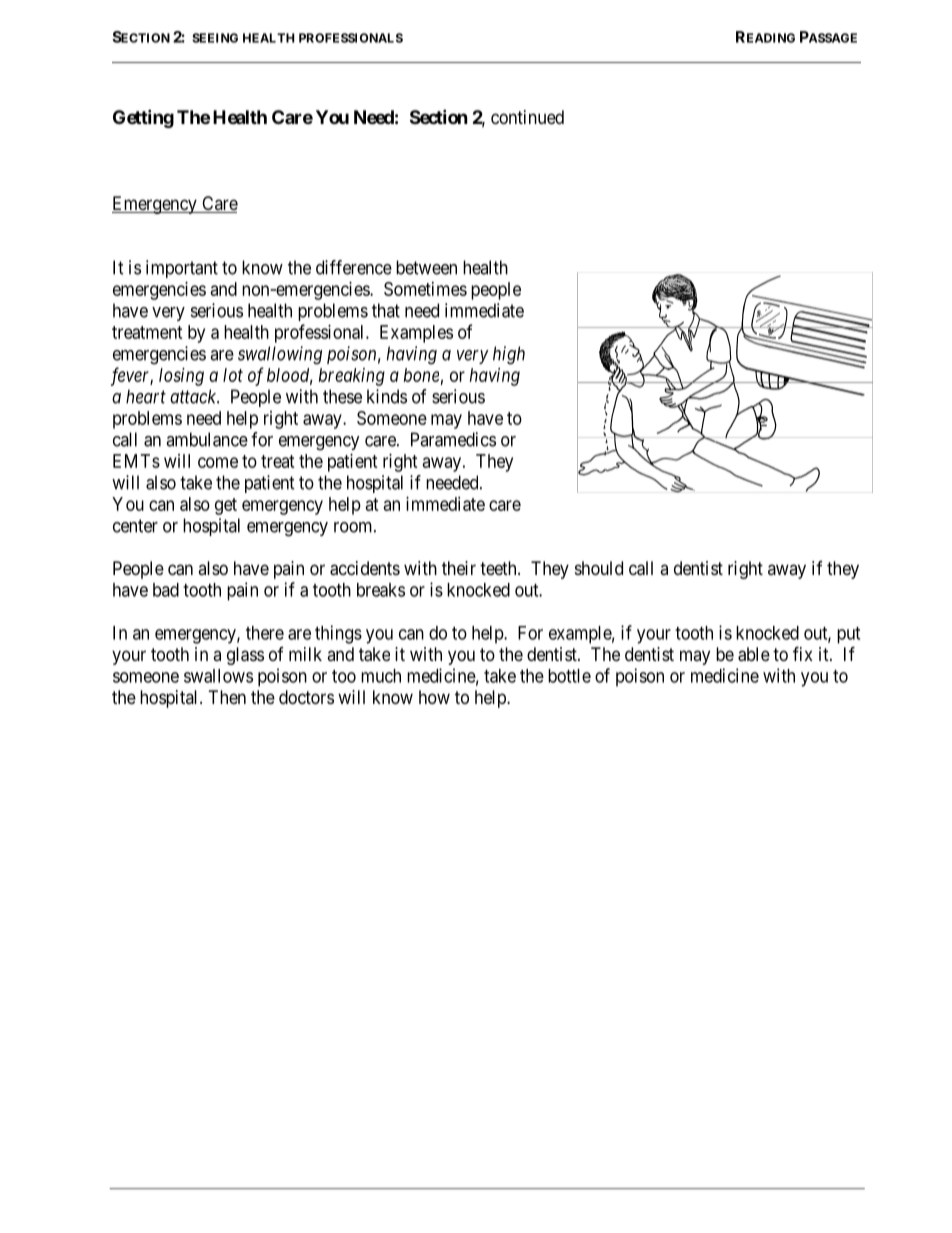 Image resolution: width=952 pixels, height=1233 pixels. Describe the element at coordinates (453, 439) in the screenshot. I see `Paramedics` at that location.
